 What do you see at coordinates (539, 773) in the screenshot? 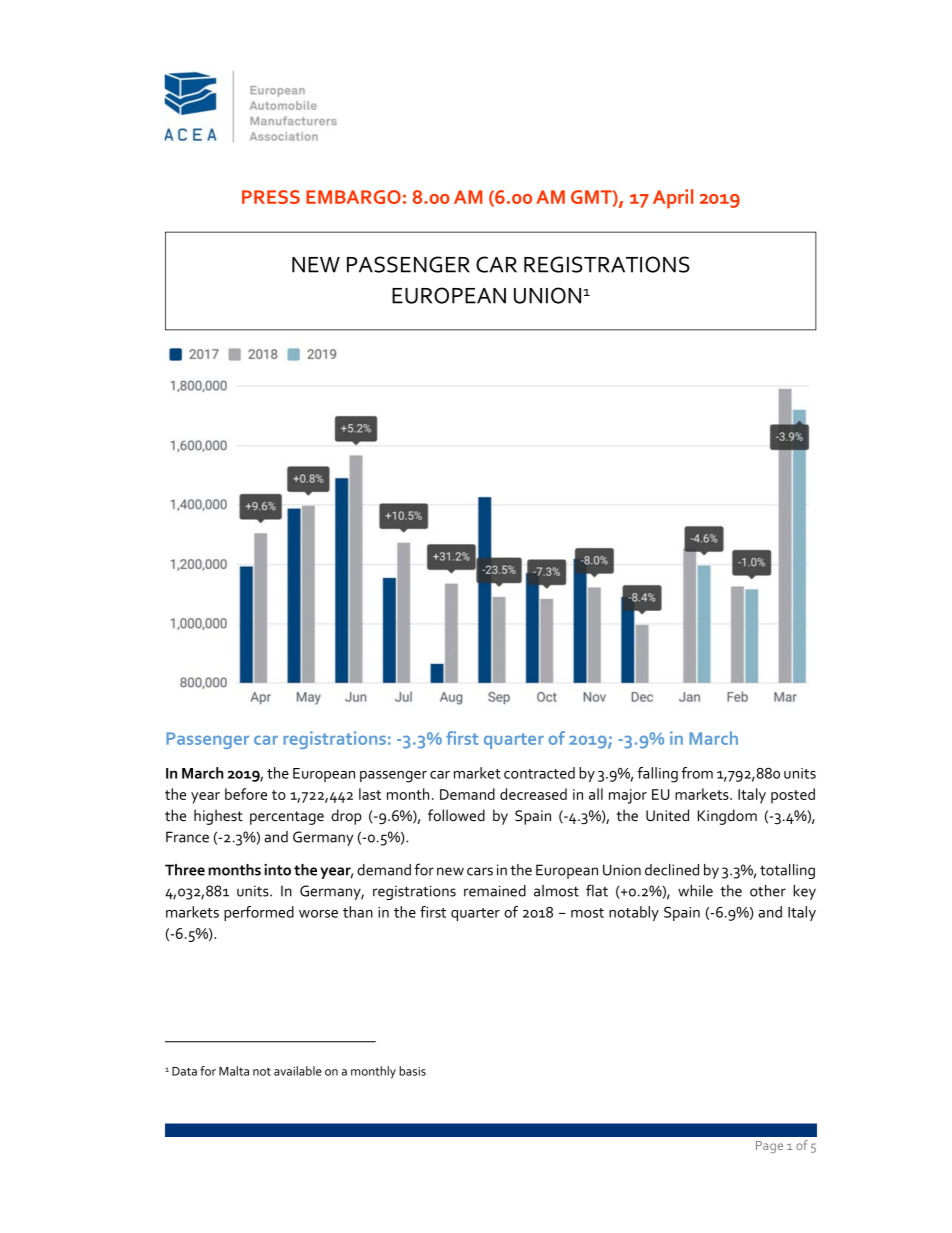
I see `contracted` at bounding box center [539, 773].
